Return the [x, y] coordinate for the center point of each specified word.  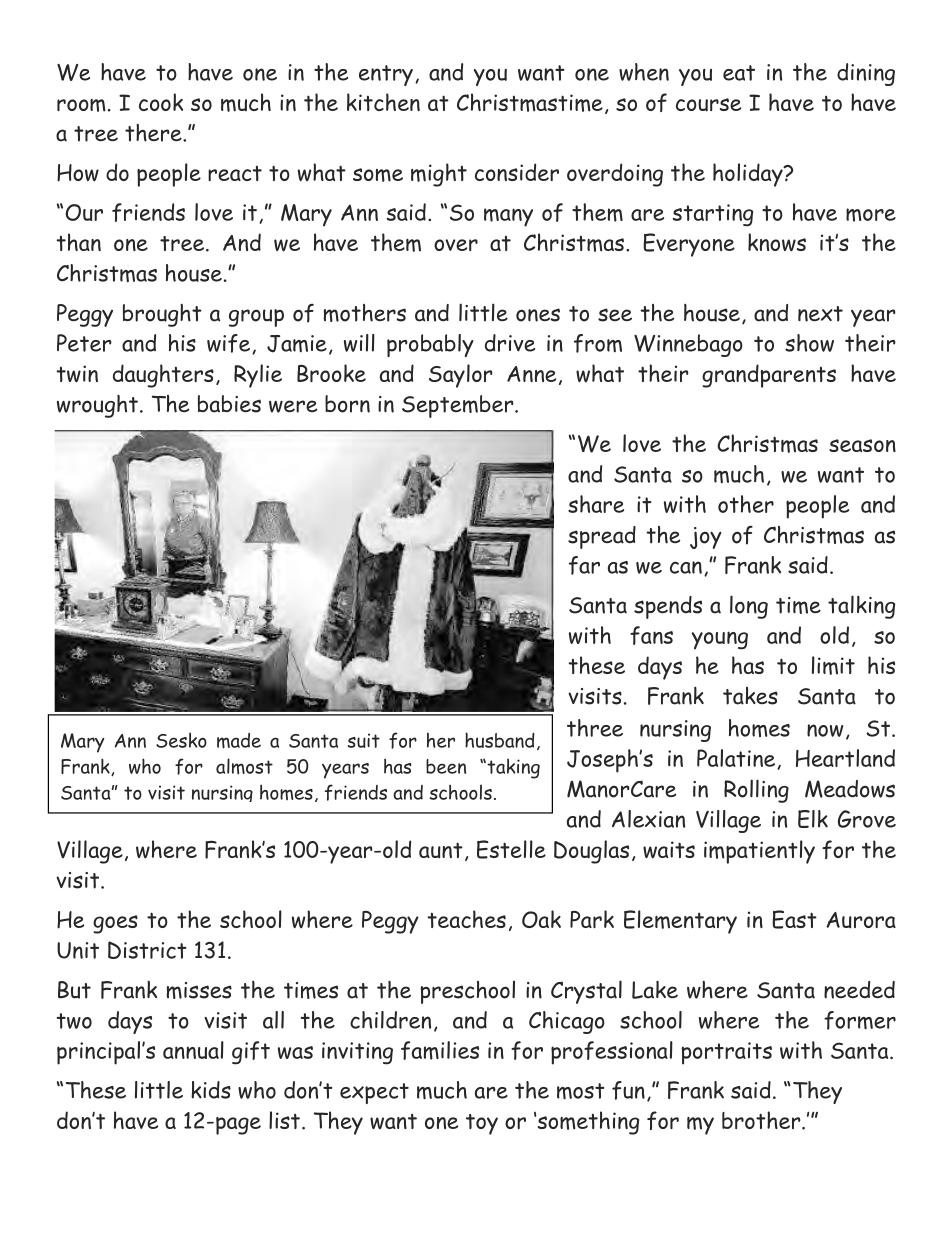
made [239, 741]
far [584, 565]
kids [211, 1090]
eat [739, 73]
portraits [727, 1053]
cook [161, 102]
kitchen [383, 102]
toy [482, 1124]
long [749, 607]
